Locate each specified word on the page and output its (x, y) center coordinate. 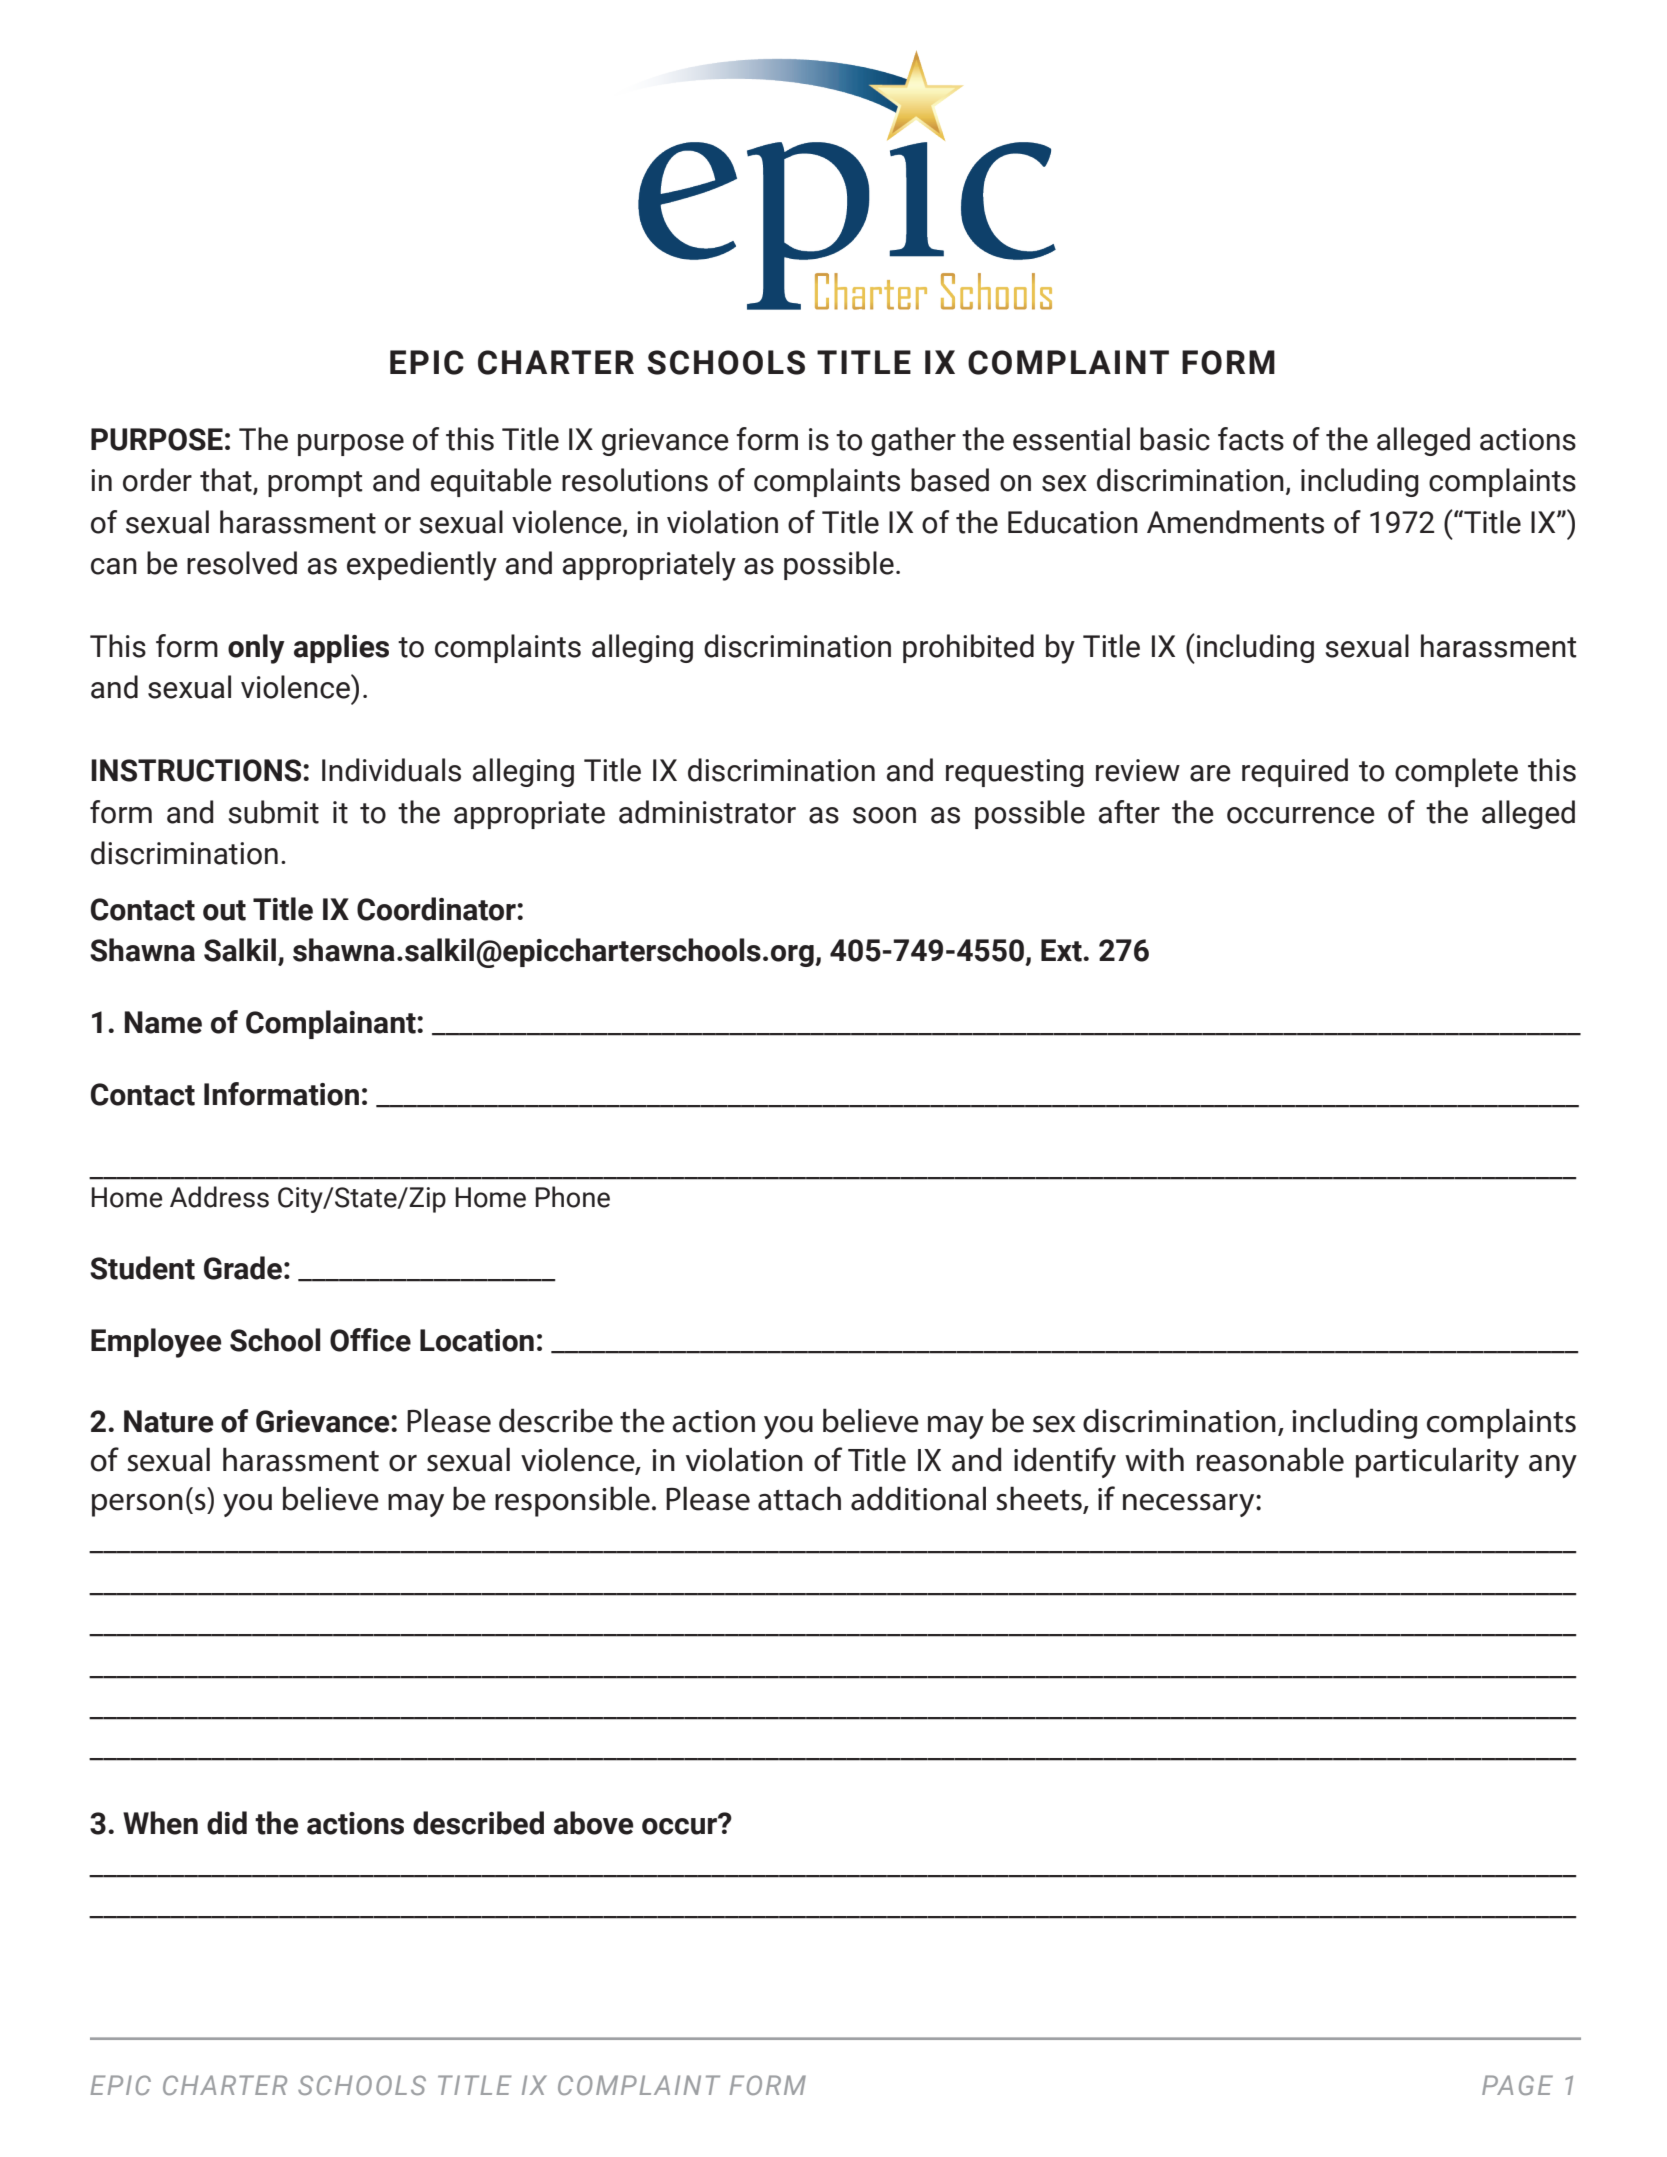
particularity (1437, 1462)
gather (913, 441)
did (227, 1823)
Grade (243, 1268)
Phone (573, 1197)
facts (1251, 439)
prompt (315, 484)
